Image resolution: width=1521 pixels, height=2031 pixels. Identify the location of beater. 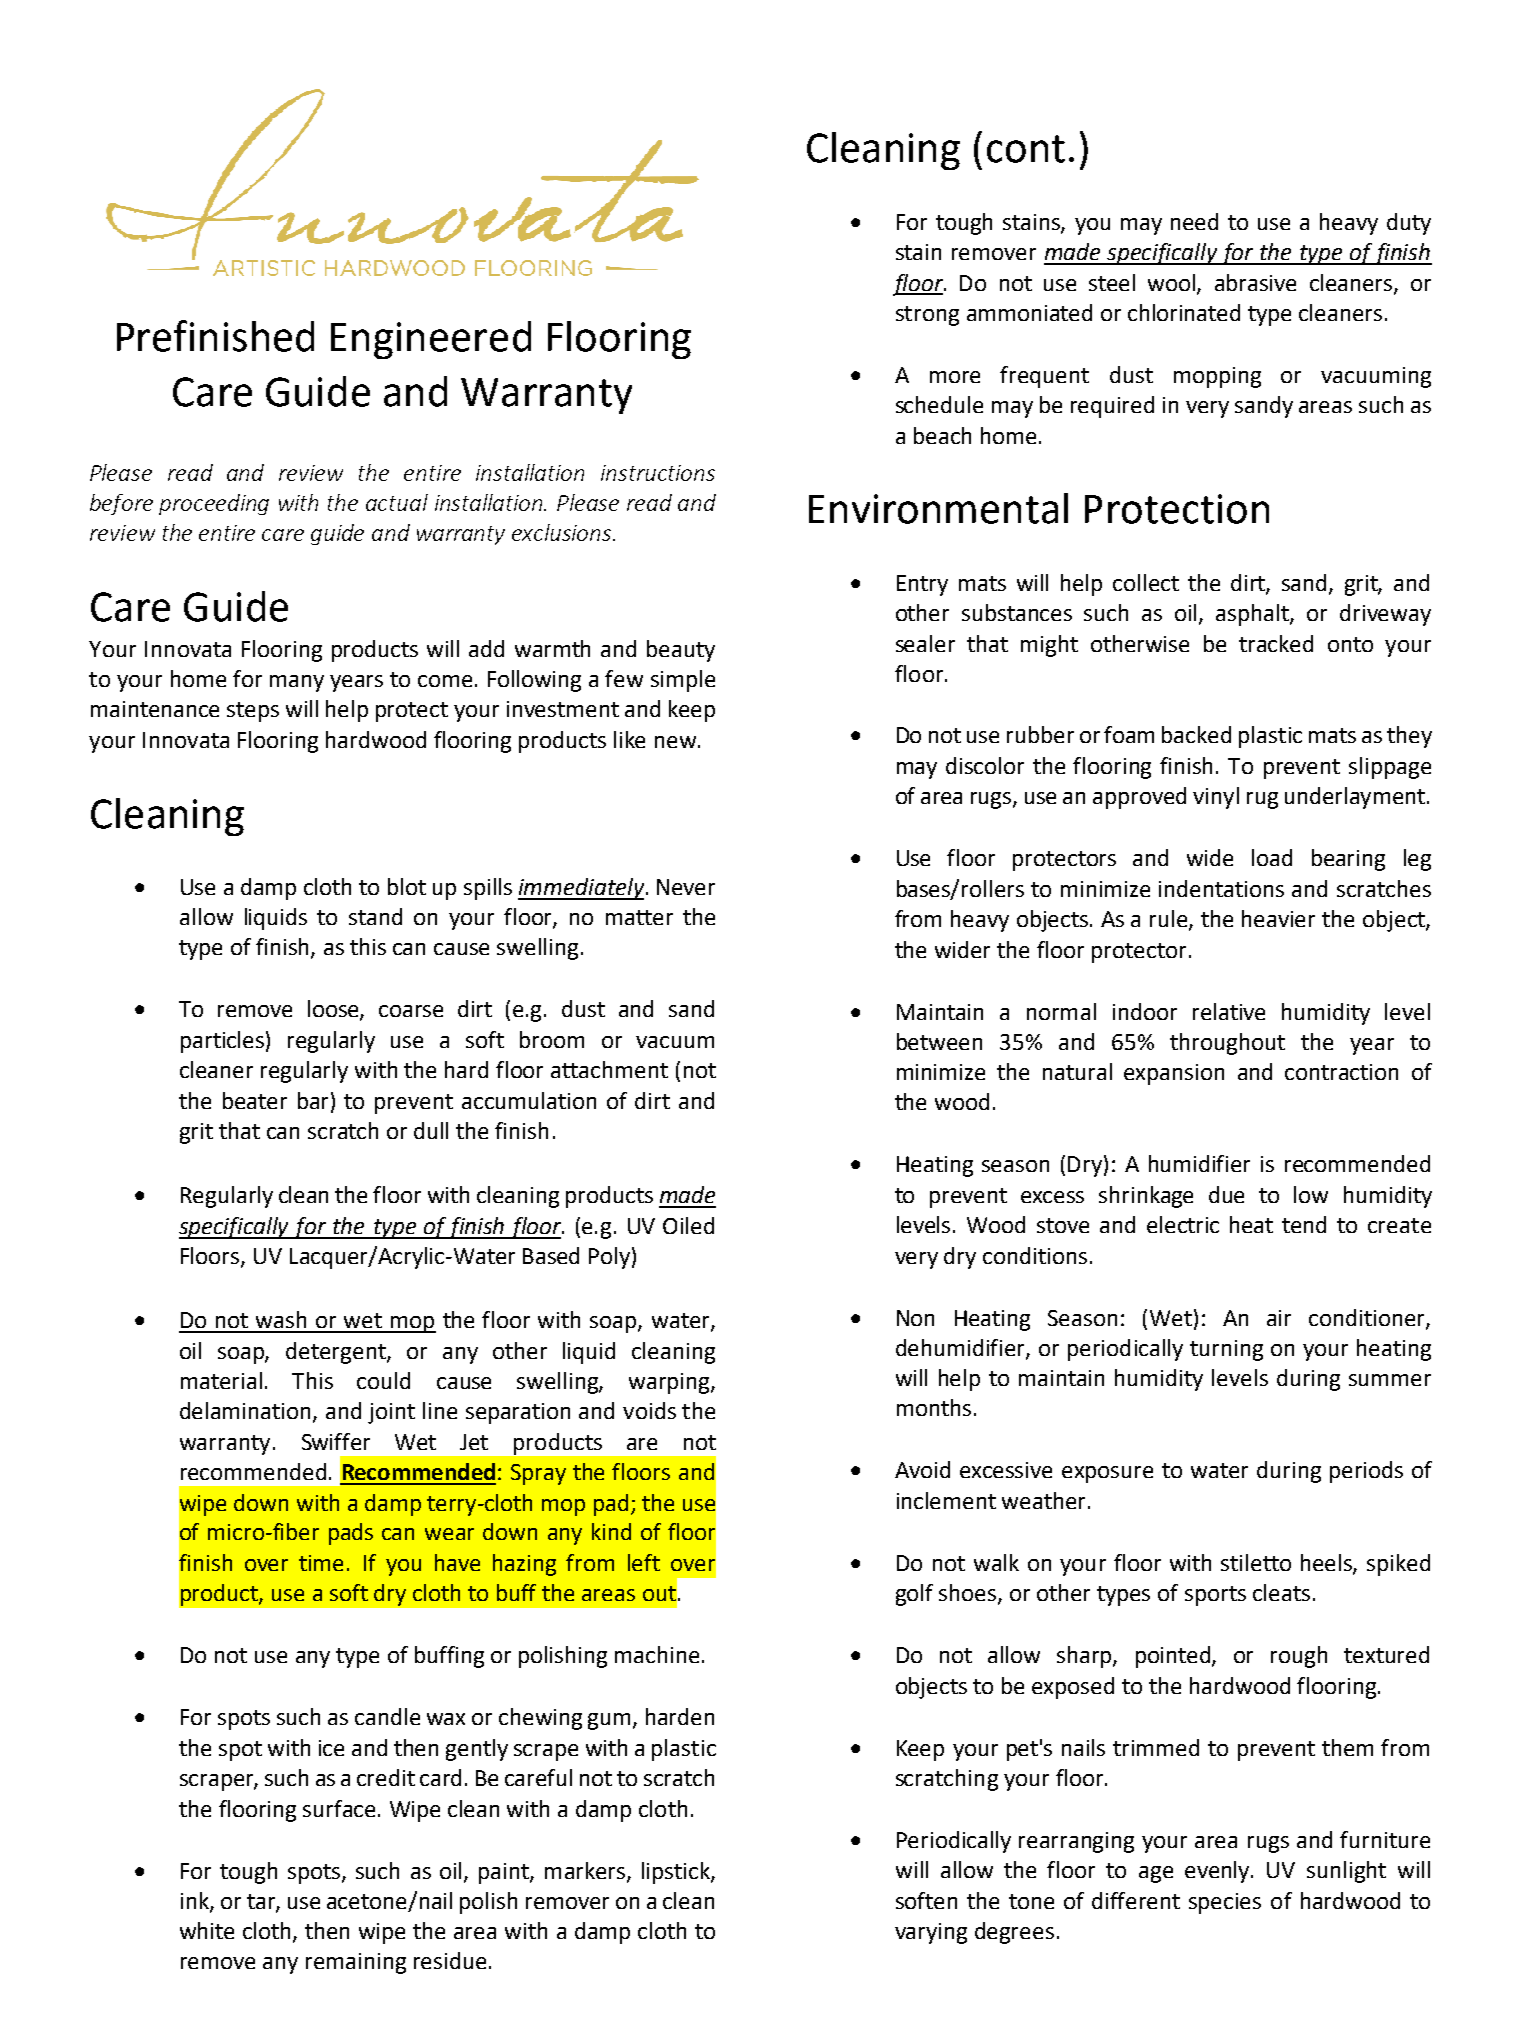
(255, 1100).
